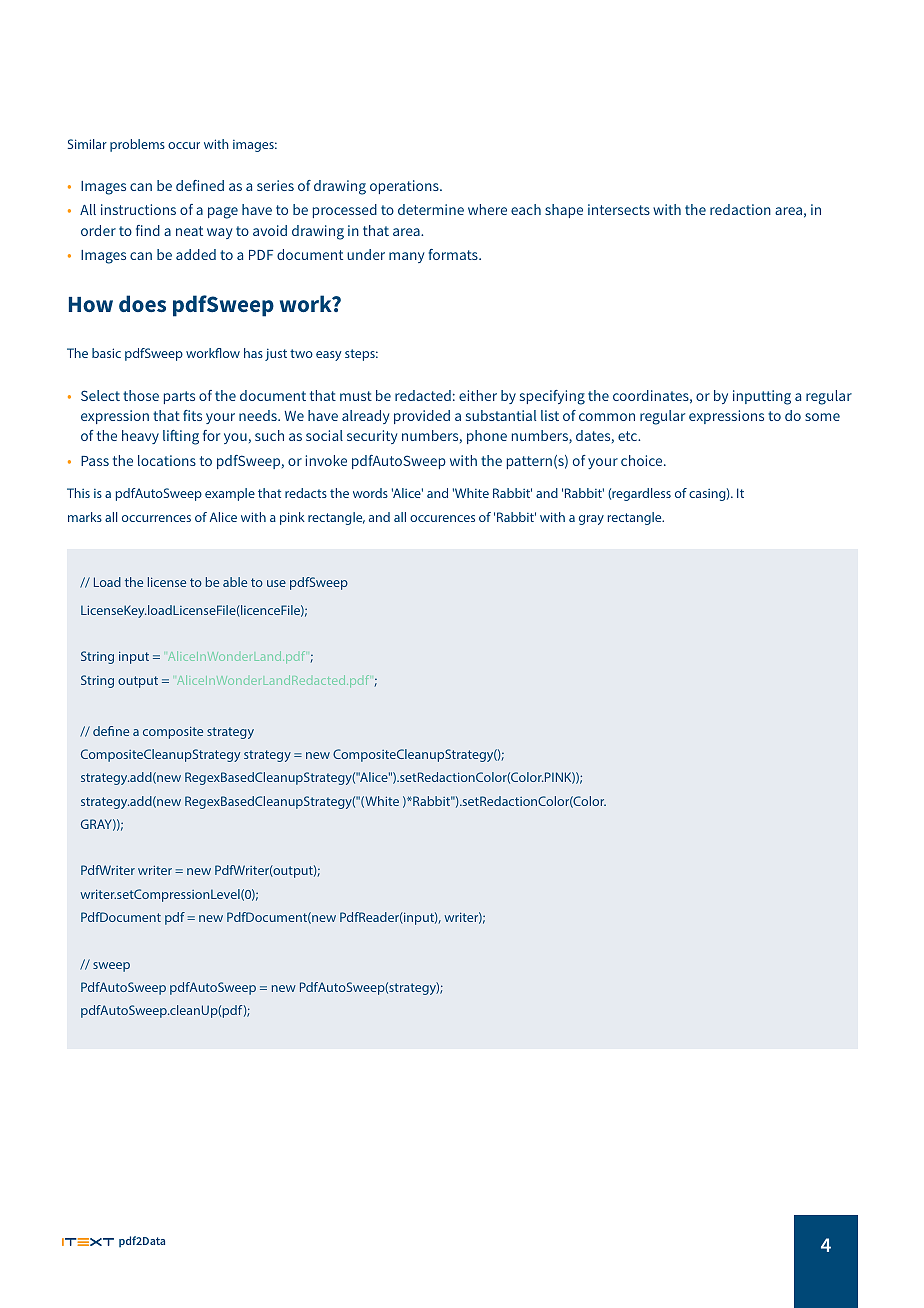  Describe the element at coordinates (643, 460) in the document. I see `choice` at that location.
